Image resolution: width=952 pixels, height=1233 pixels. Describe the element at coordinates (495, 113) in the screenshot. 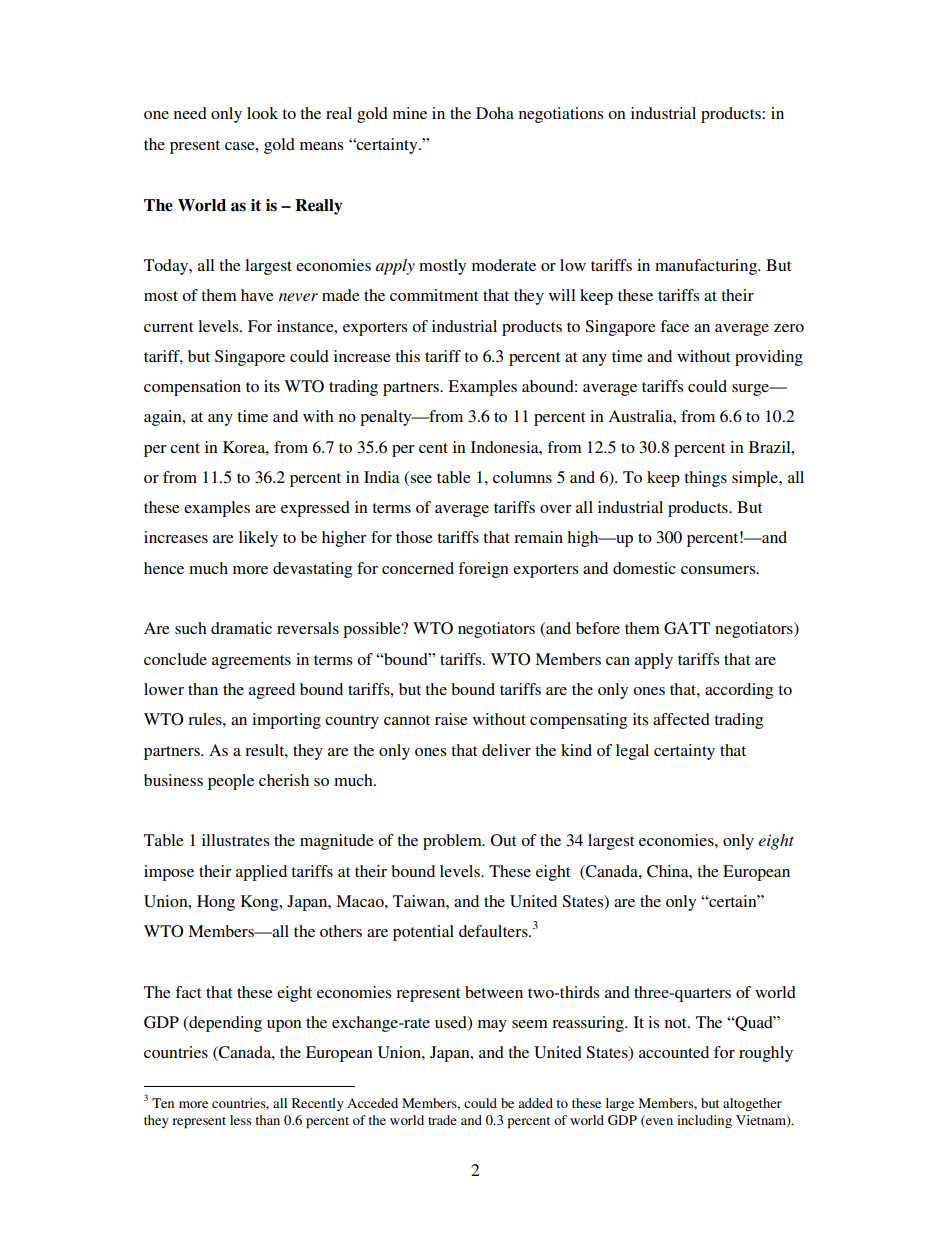

I see `Doha` at that location.
